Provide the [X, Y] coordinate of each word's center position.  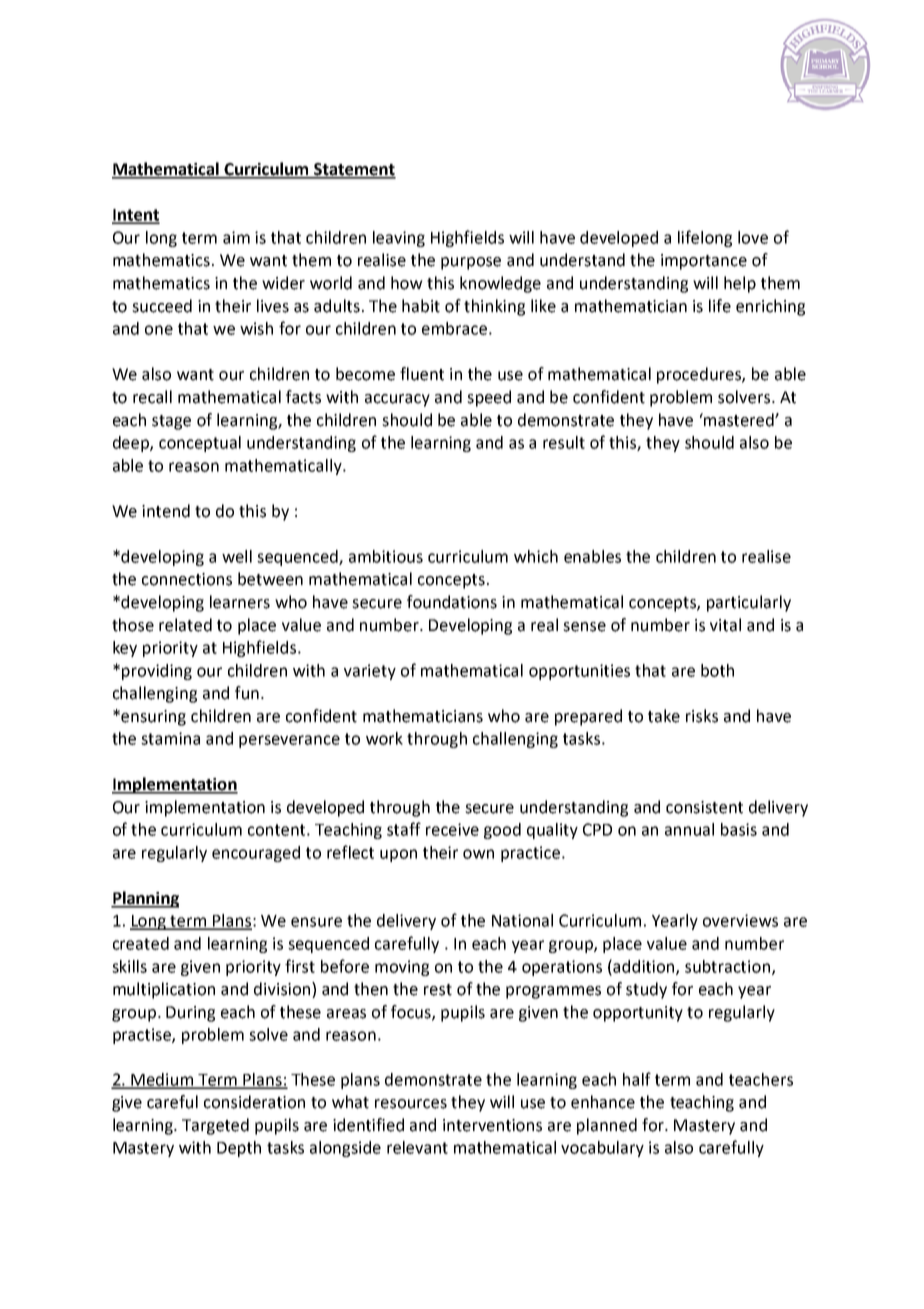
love [753, 237]
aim [236, 237]
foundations [452, 602]
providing [157, 672]
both [717, 670]
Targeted [215, 1126]
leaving [399, 239]
